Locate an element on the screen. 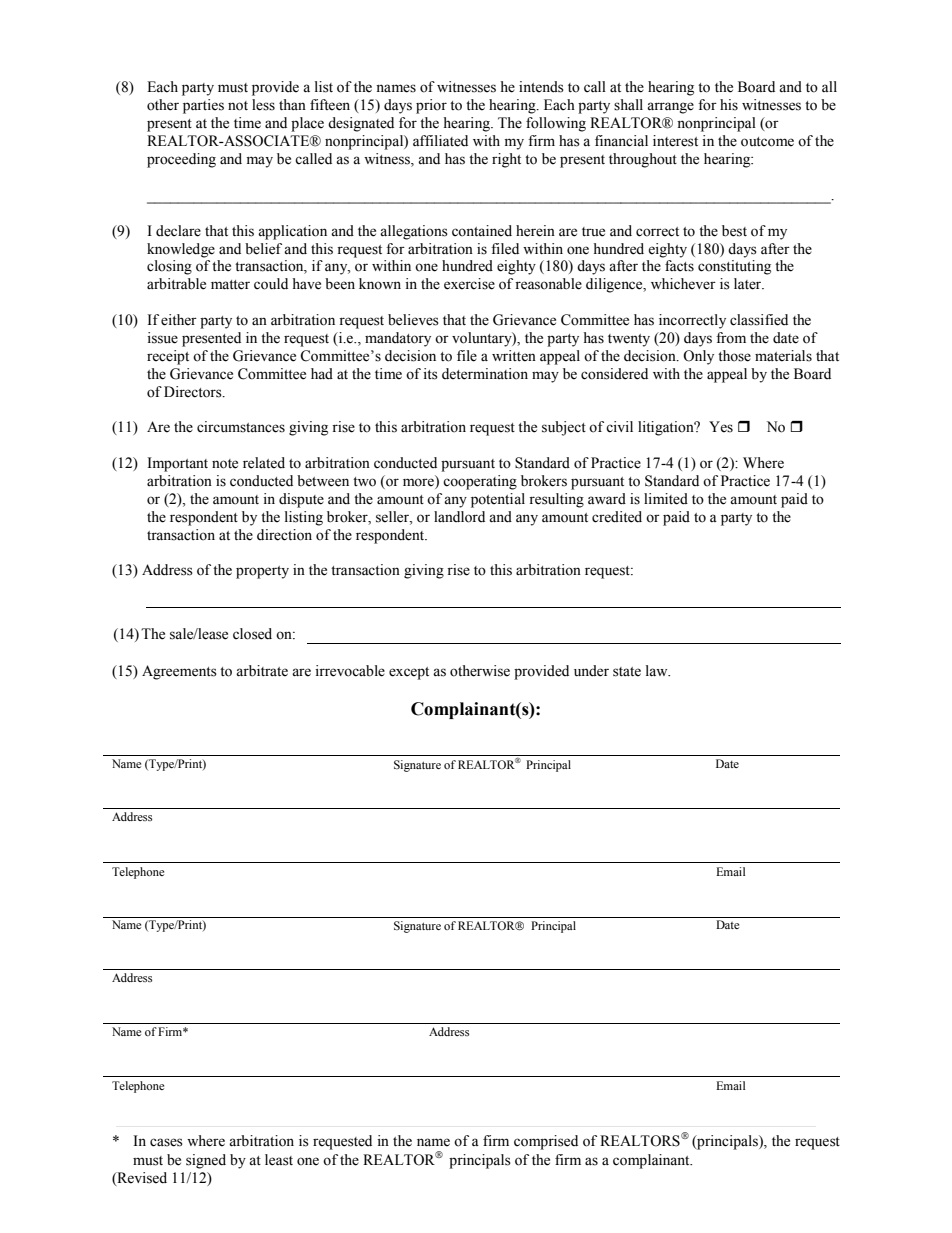 The height and width of the screenshot is (1233, 952). least is located at coordinates (279, 1160).
